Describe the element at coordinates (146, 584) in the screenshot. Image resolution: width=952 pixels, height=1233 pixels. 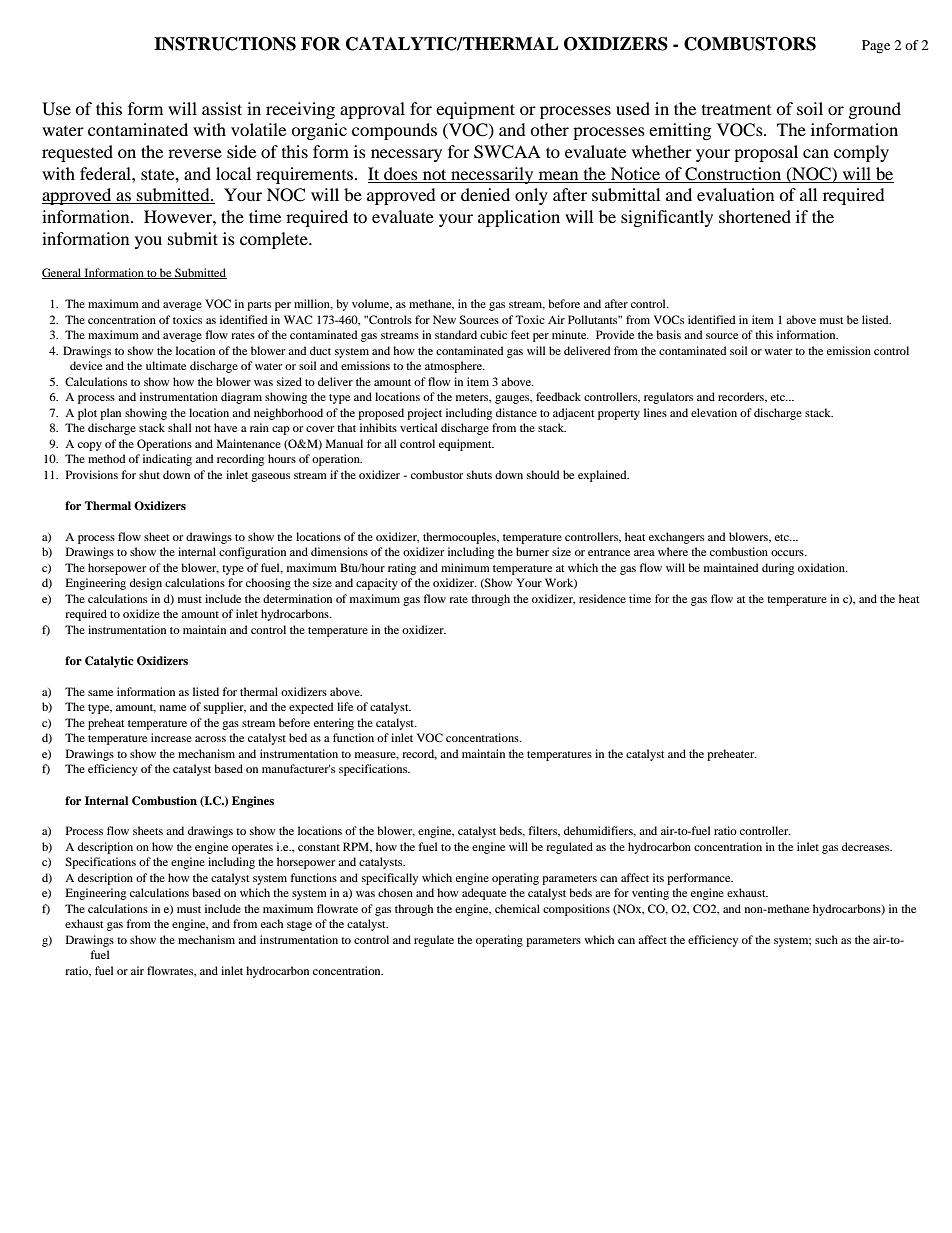
I see `design` at that location.
